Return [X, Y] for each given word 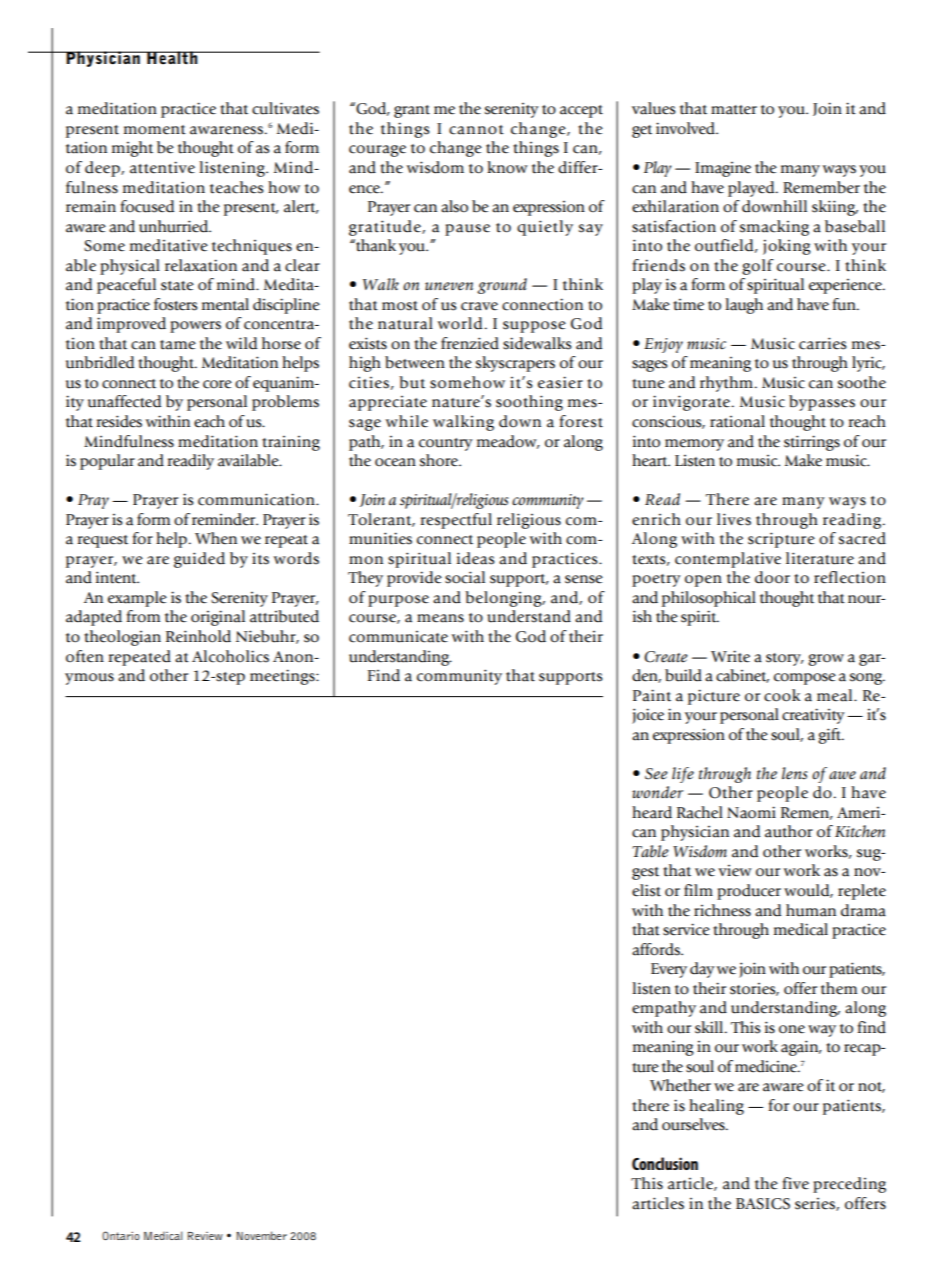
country [446, 444]
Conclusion [665, 1163]
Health [172, 58]
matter [734, 110]
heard [652, 812]
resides [119, 421]
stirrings [812, 443]
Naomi [751, 812]
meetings [283, 677]
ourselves [694, 1124]
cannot [476, 130]
